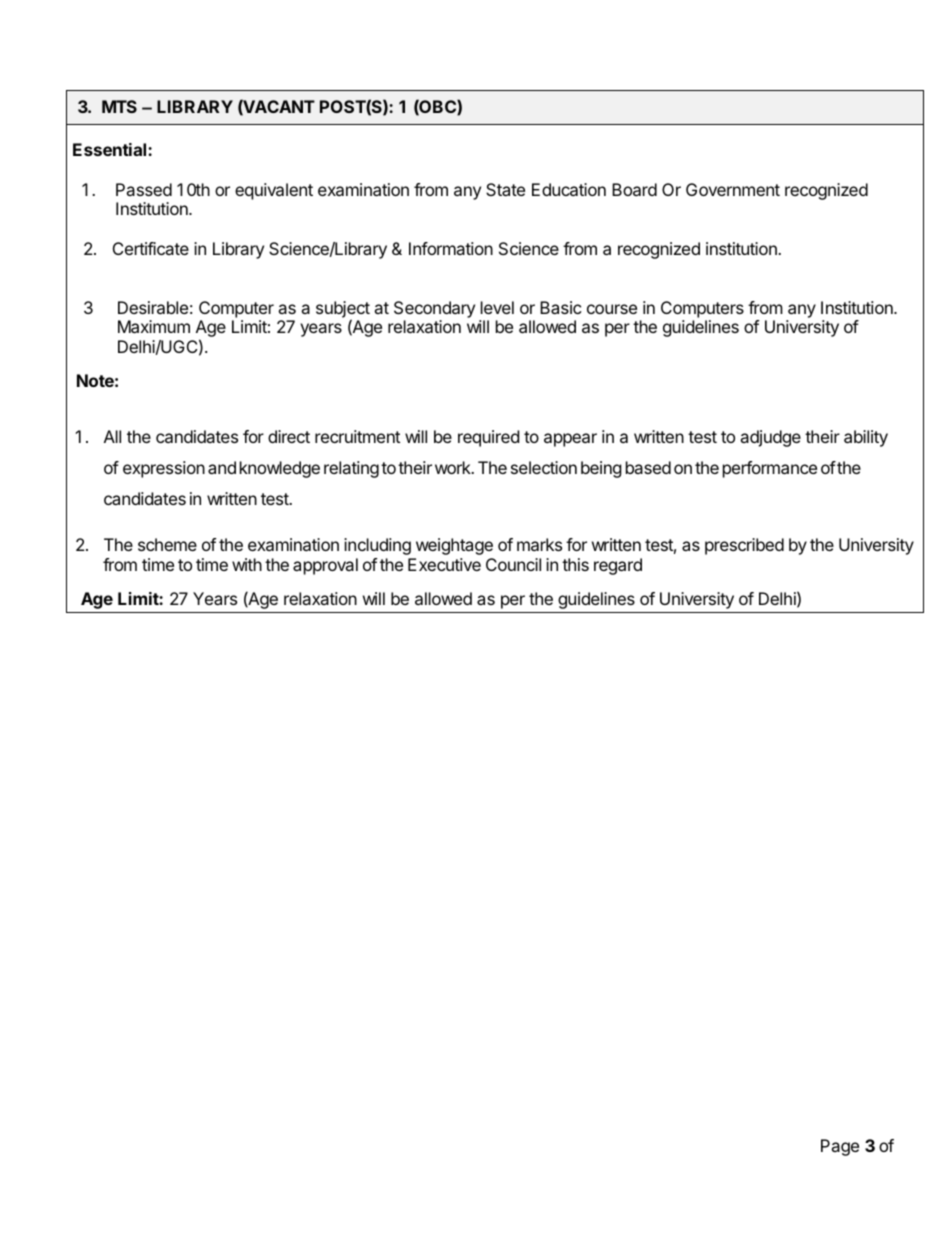  I want to click on Essential, so click(111, 149).
